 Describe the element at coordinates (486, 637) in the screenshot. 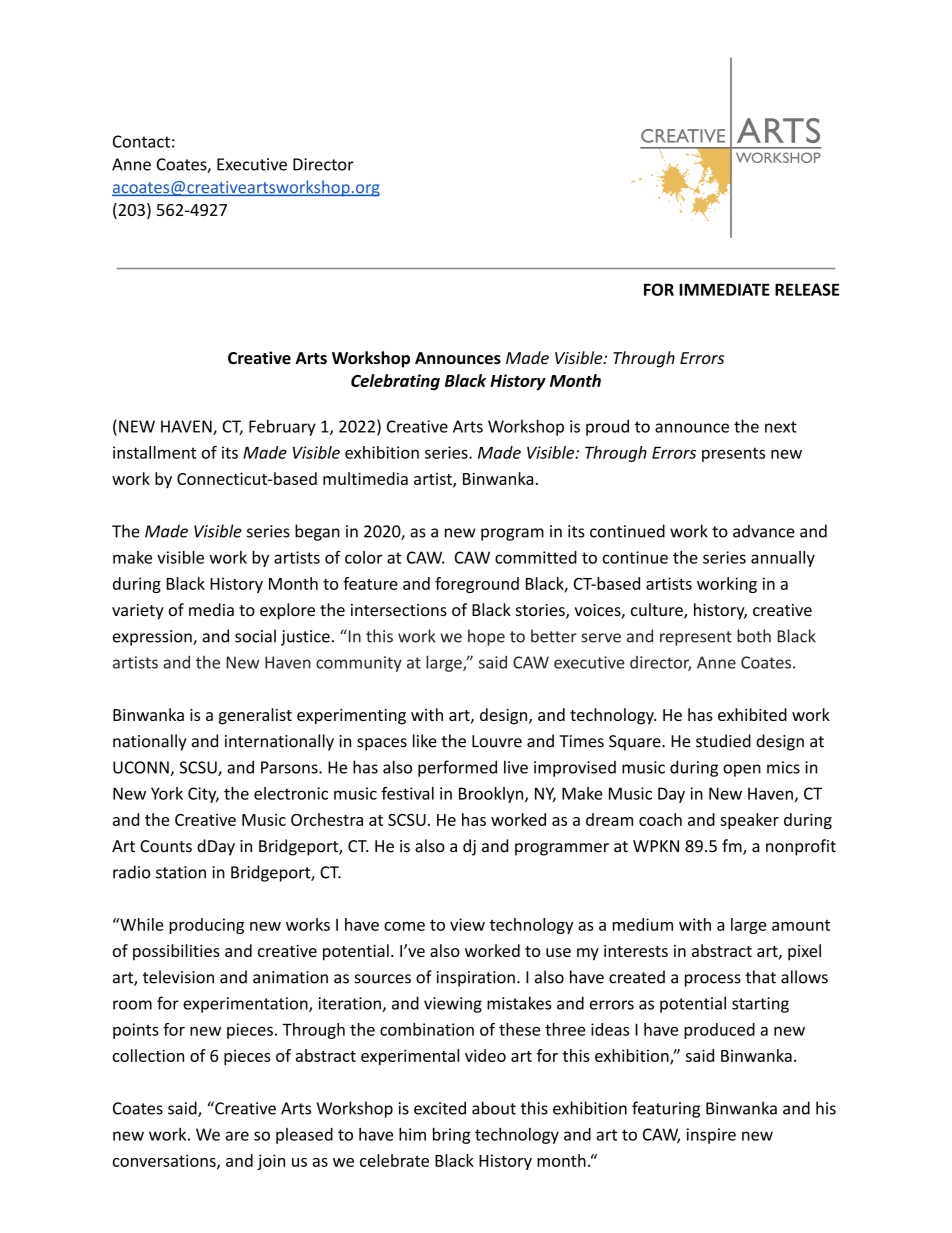

I see `hope` at that location.
